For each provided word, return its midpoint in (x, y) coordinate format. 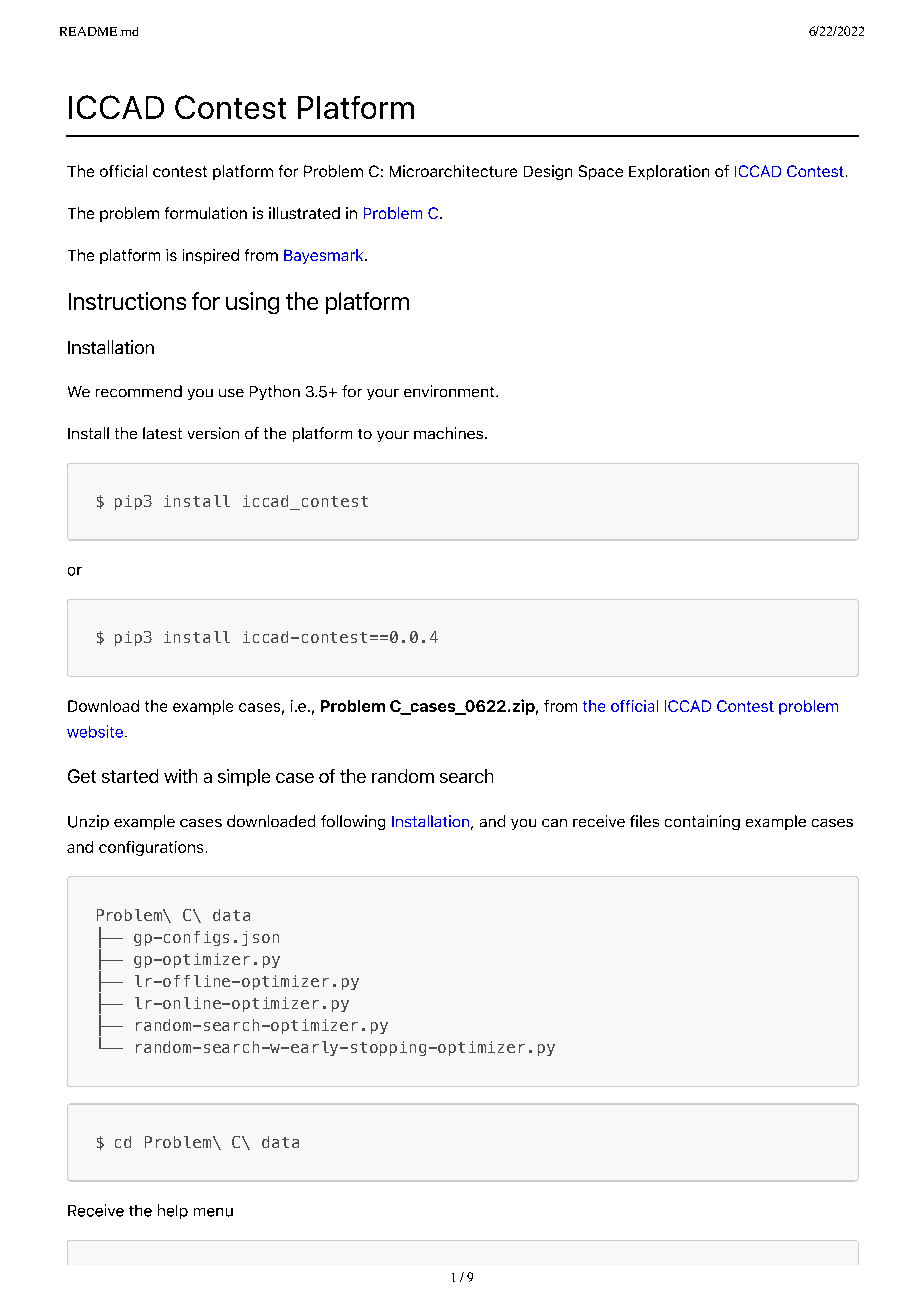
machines (450, 433)
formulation (206, 213)
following (353, 822)
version (213, 433)
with (180, 776)
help (173, 1211)
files (644, 821)
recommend (139, 391)
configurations (151, 848)
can (554, 823)
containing (702, 822)
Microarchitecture (453, 171)
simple (244, 777)
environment (450, 391)
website (96, 731)
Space (601, 172)
